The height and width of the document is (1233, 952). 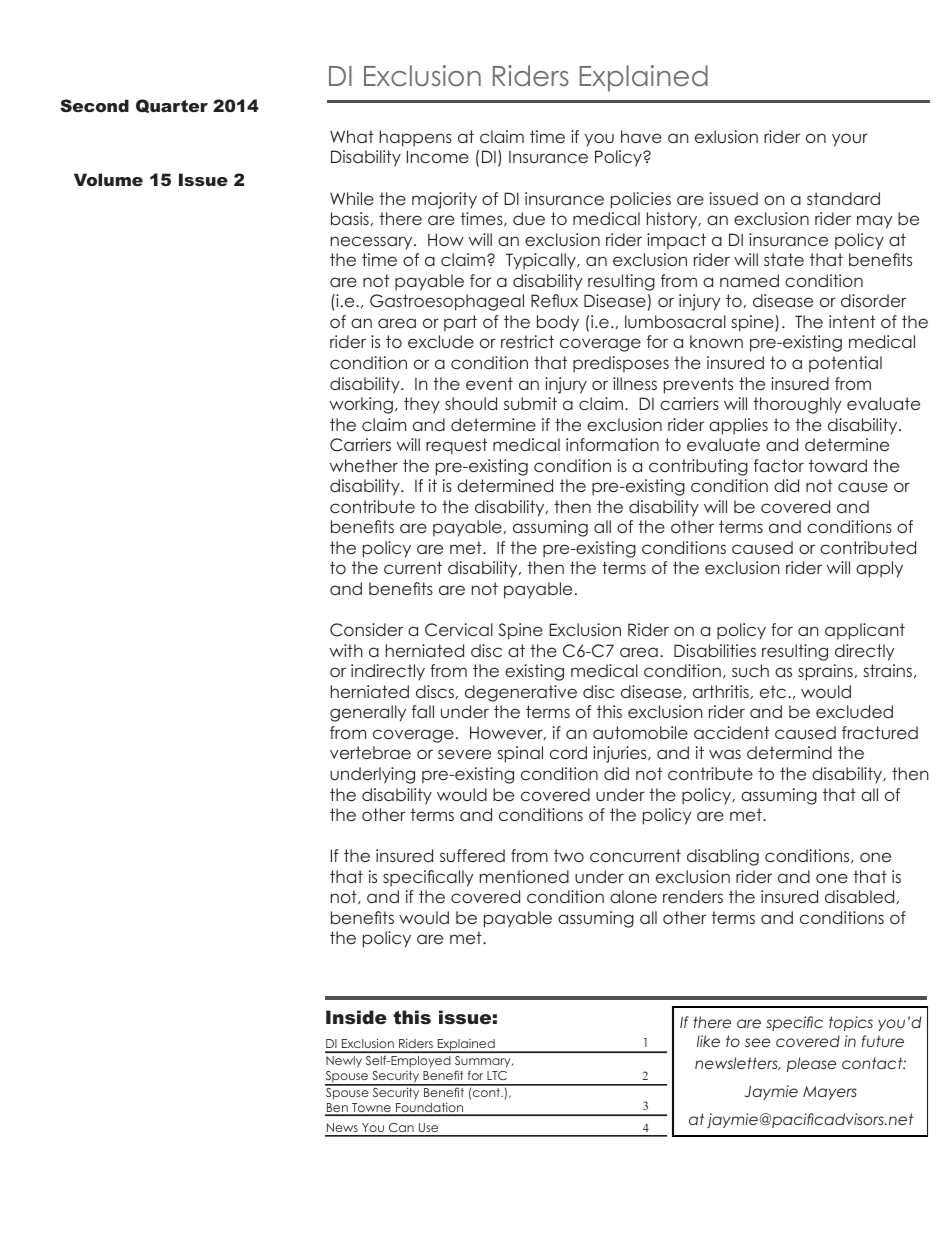 I want to click on Income, so click(x=438, y=156).
